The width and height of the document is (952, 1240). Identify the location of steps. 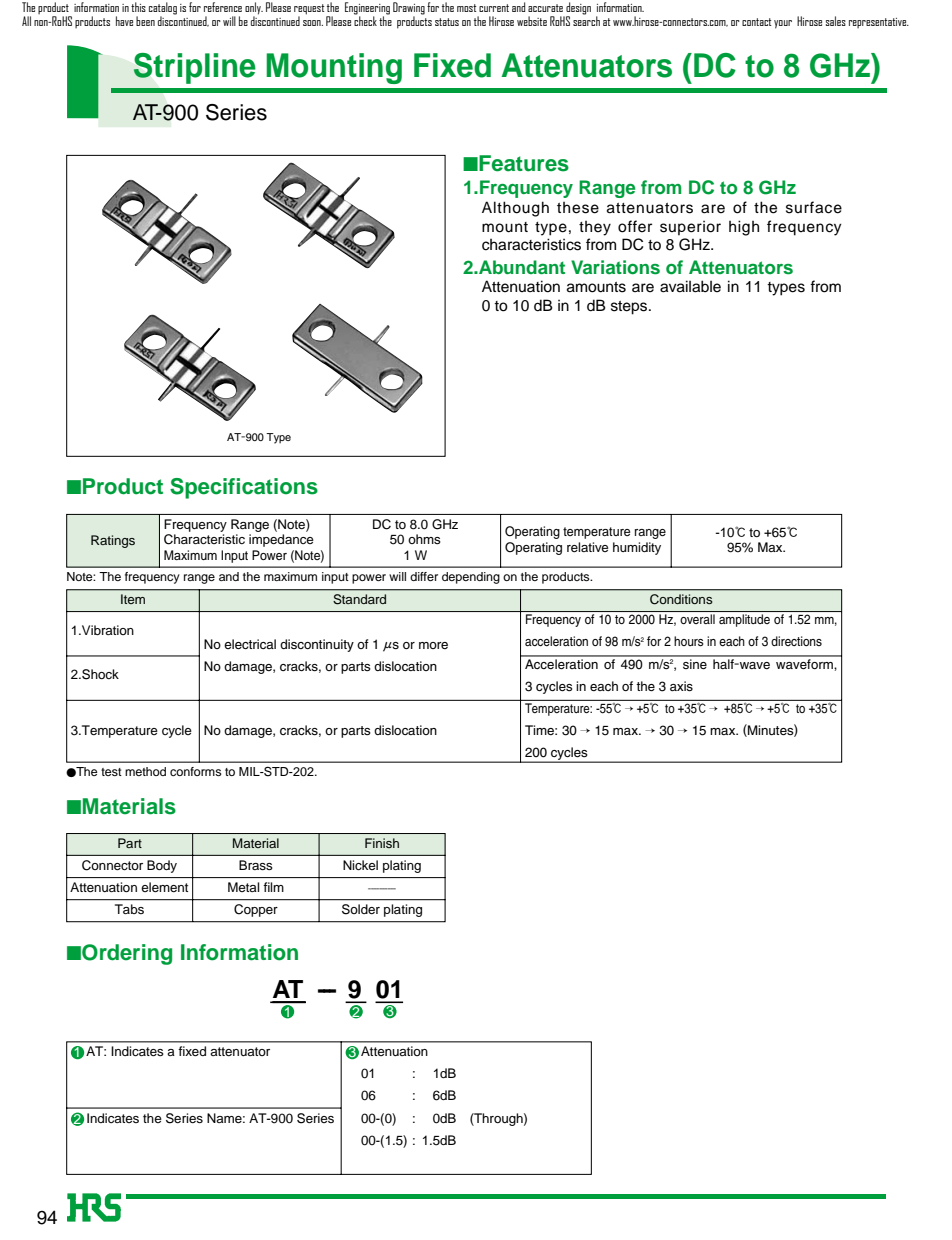
(630, 308).
